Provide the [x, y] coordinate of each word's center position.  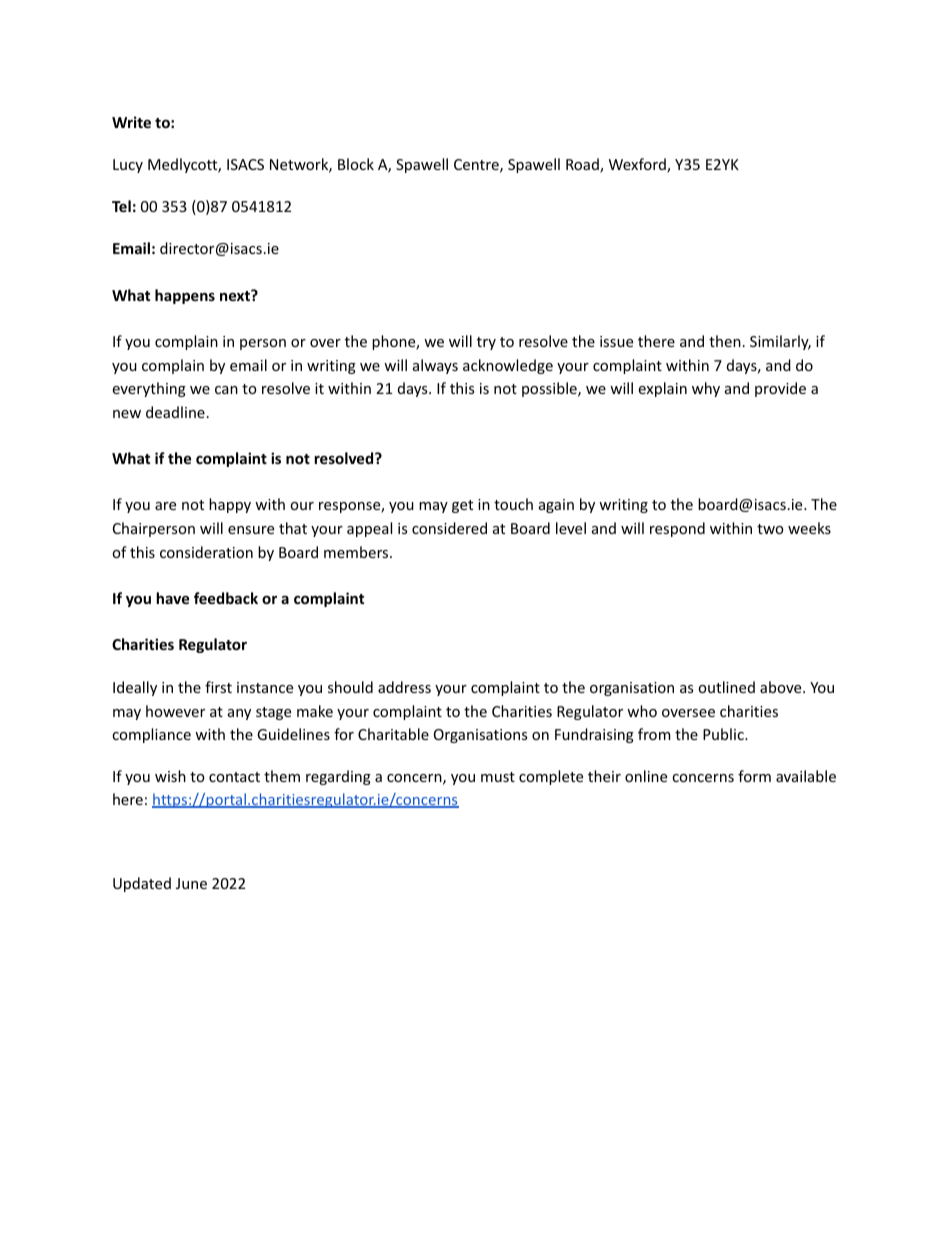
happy [230, 505]
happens [185, 296]
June [191, 883]
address [404, 687]
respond [677, 529]
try [486, 343]
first [218, 687]
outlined [726, 687]
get [462, 506]
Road [583, 165]
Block [356, 164]
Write [131, 122]
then [725, 341]
